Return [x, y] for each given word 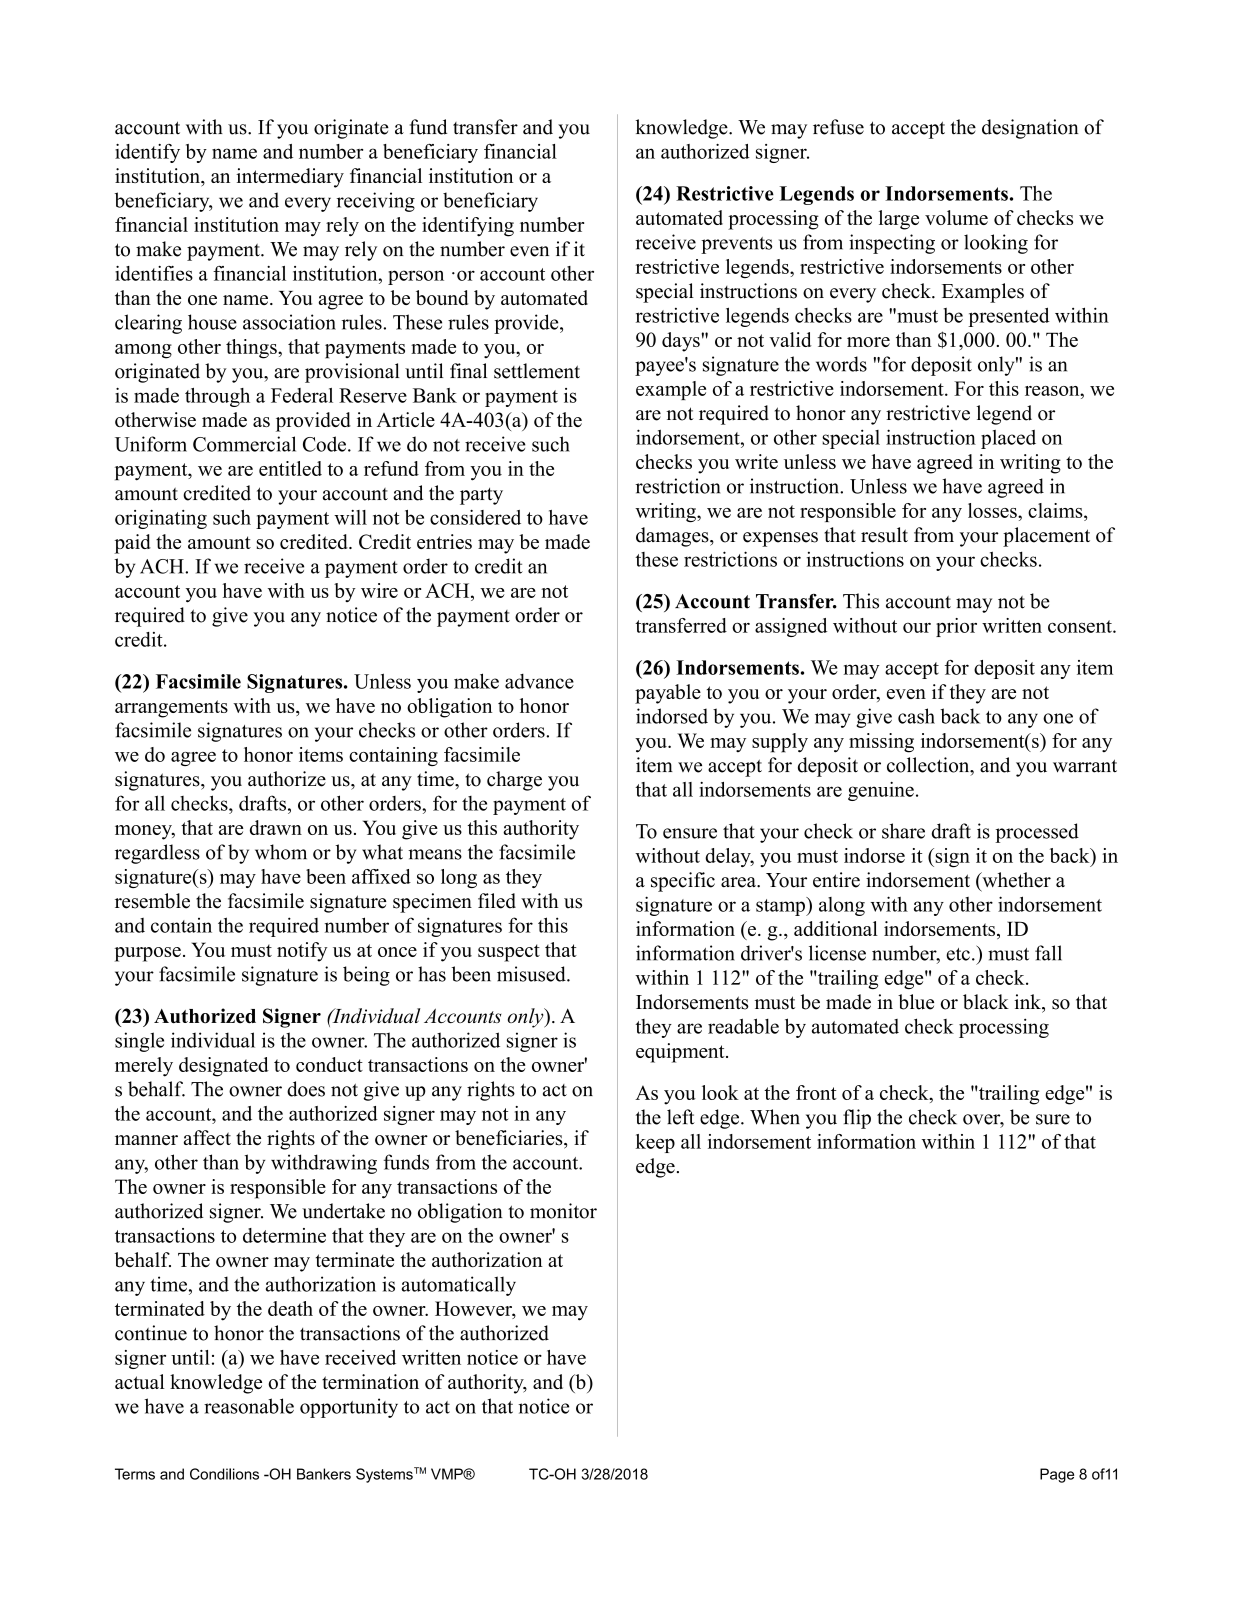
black [986, 1002]
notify [302, 952]
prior [956, 627]
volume [956, 217]
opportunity [349, 1408]
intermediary [290, 178]
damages [673, 537]
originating [161, 519]
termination [370, 1381]
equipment [681, 1053]
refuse [838, 127]
